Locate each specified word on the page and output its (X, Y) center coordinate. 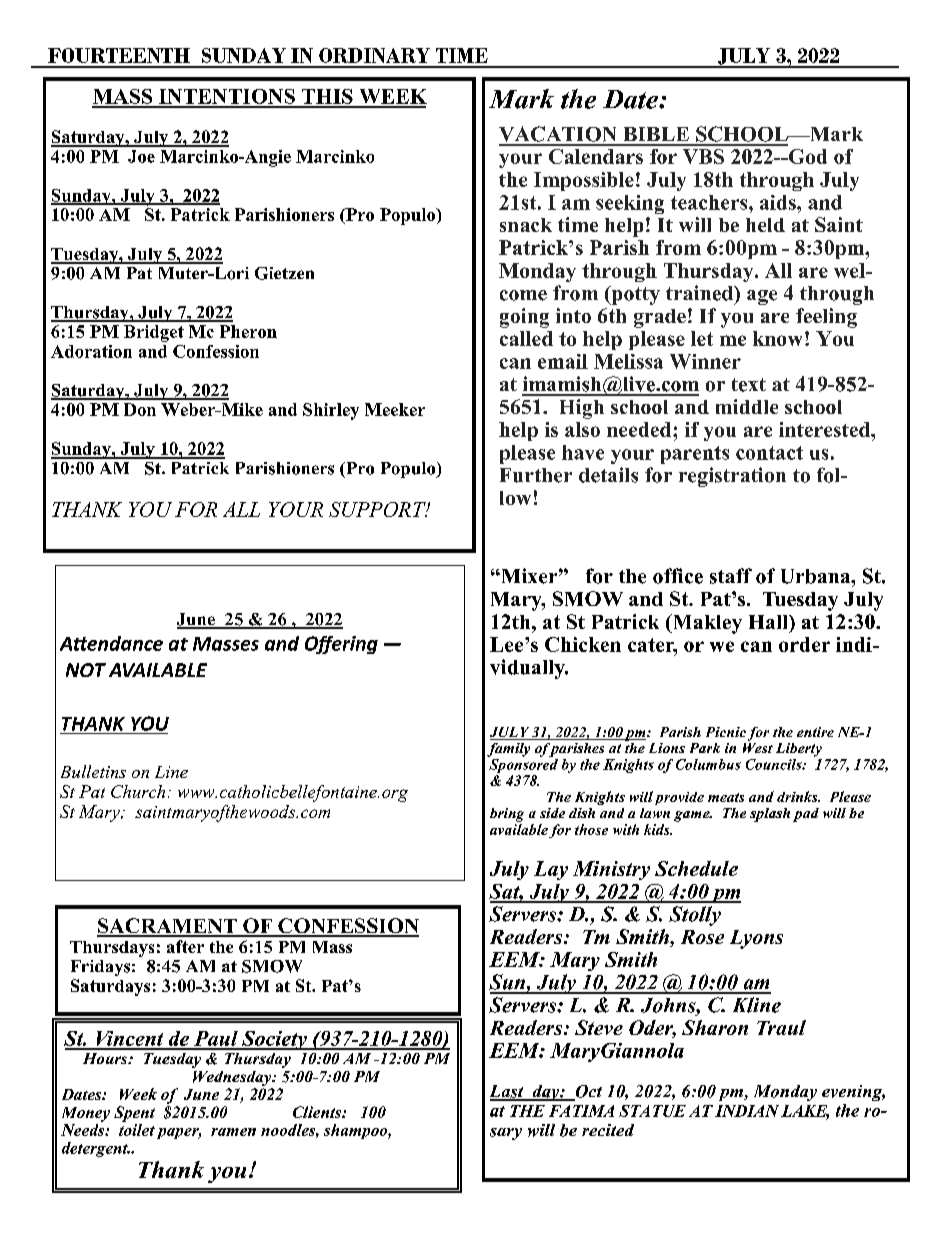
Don (140, 409)
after (185, 946)
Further (536, 475)
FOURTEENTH (119, 55)
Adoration (91, 351)
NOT (86, 670)
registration (732, 477)
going (524, 318)
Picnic (726, 732)
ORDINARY (374, 55)
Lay (551, 870)
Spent (134, 1114)
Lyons (756, 939)
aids (779, 202)
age (762, 297)
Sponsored (523, 764)
